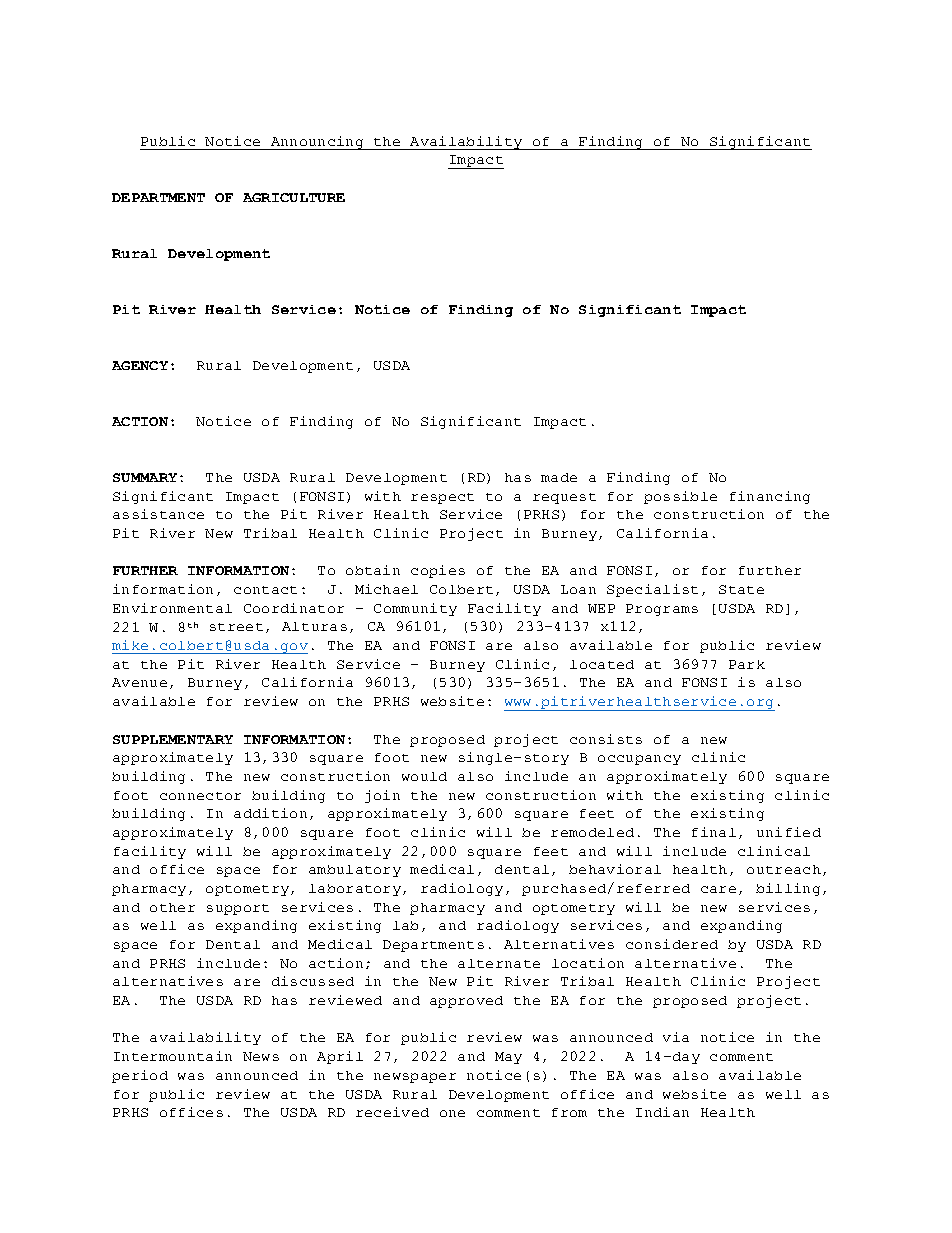  Describe the element at coordinates (662, 610) in the image. I see `Programs` at that location.
